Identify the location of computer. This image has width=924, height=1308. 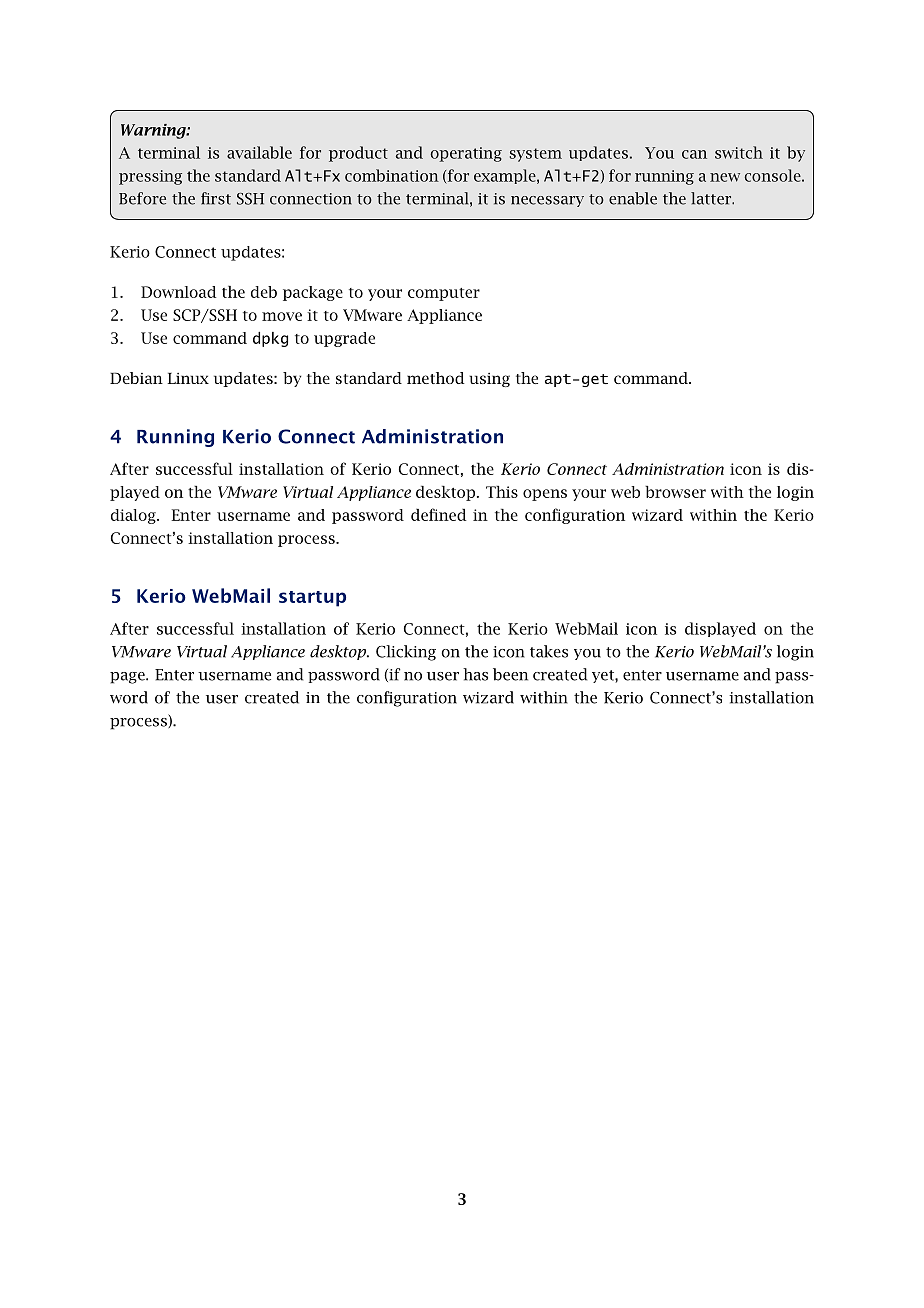
(444, 294).
